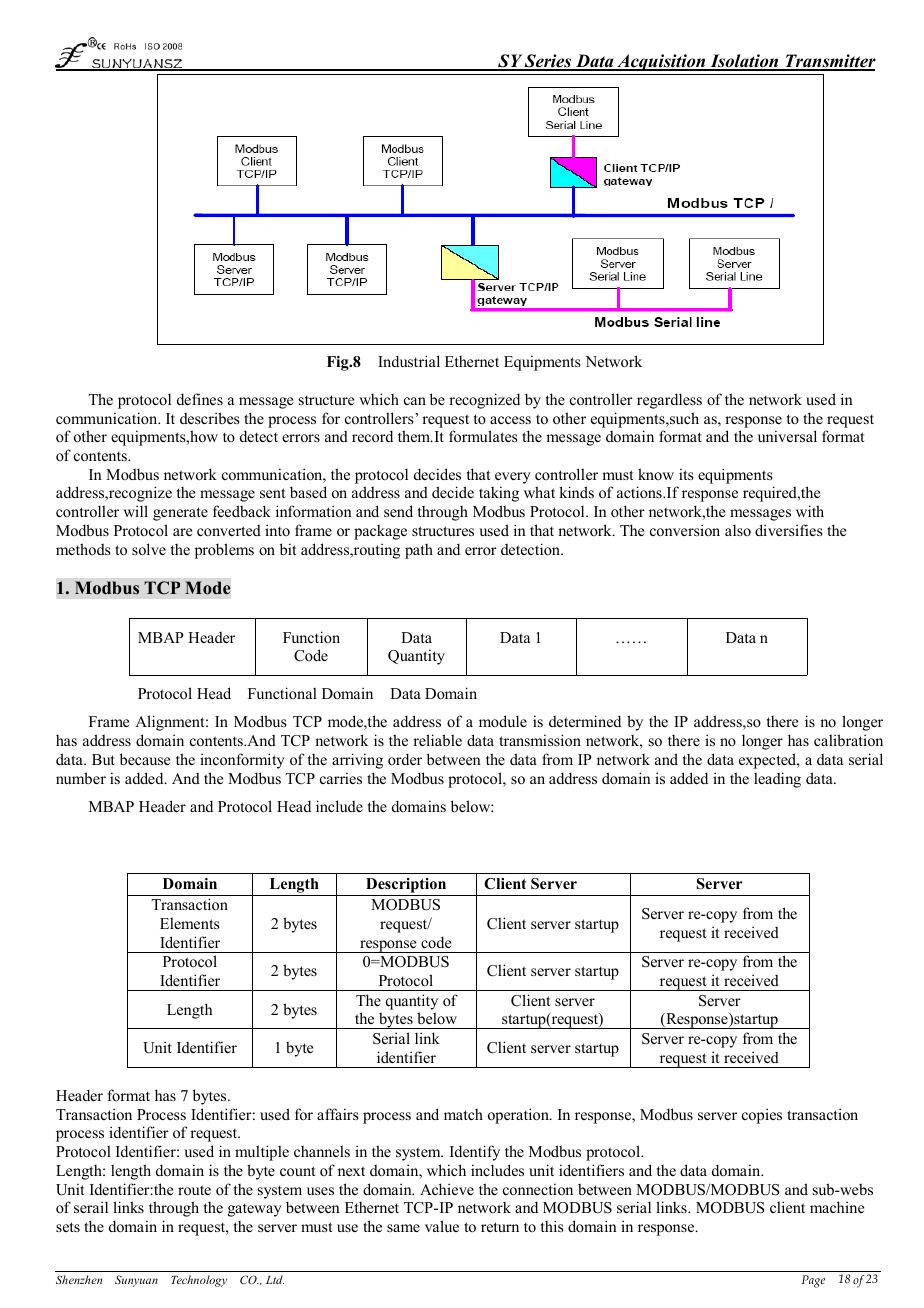 The height and width of the document is (1308, 924). Describe the element at coordinates (762, 1116) in the document. I see `copies` at that location.
